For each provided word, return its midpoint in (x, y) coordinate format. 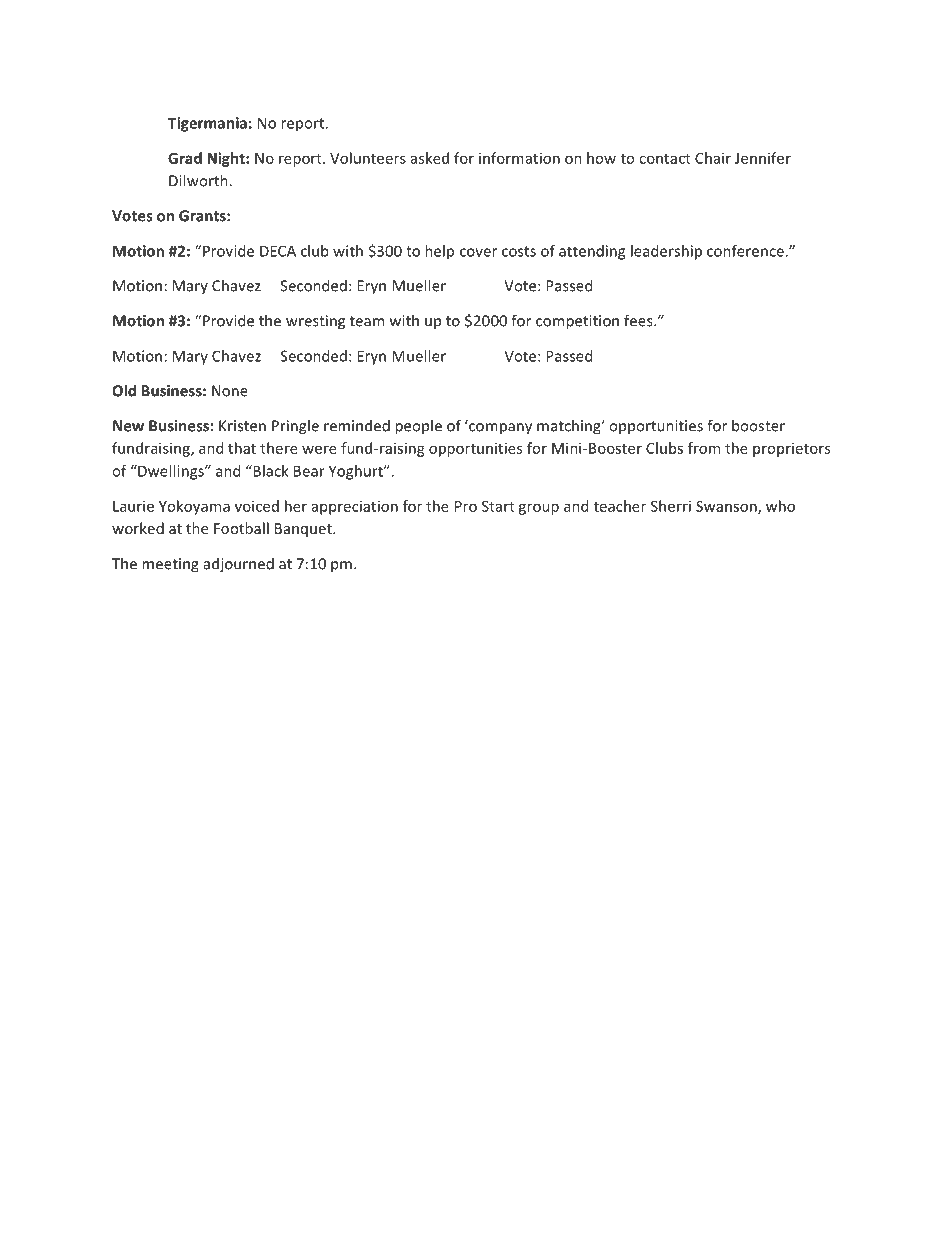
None (230, 391)
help (439, 252)
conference (746, 251)
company (499, 428)
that (242, 448)
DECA (278, 251)
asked (430, 158)
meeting (170, 565)
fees (639, 320)
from (704, 448)
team (367, 321)
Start (498, 506)
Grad (185, 158)
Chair (713, 158)
